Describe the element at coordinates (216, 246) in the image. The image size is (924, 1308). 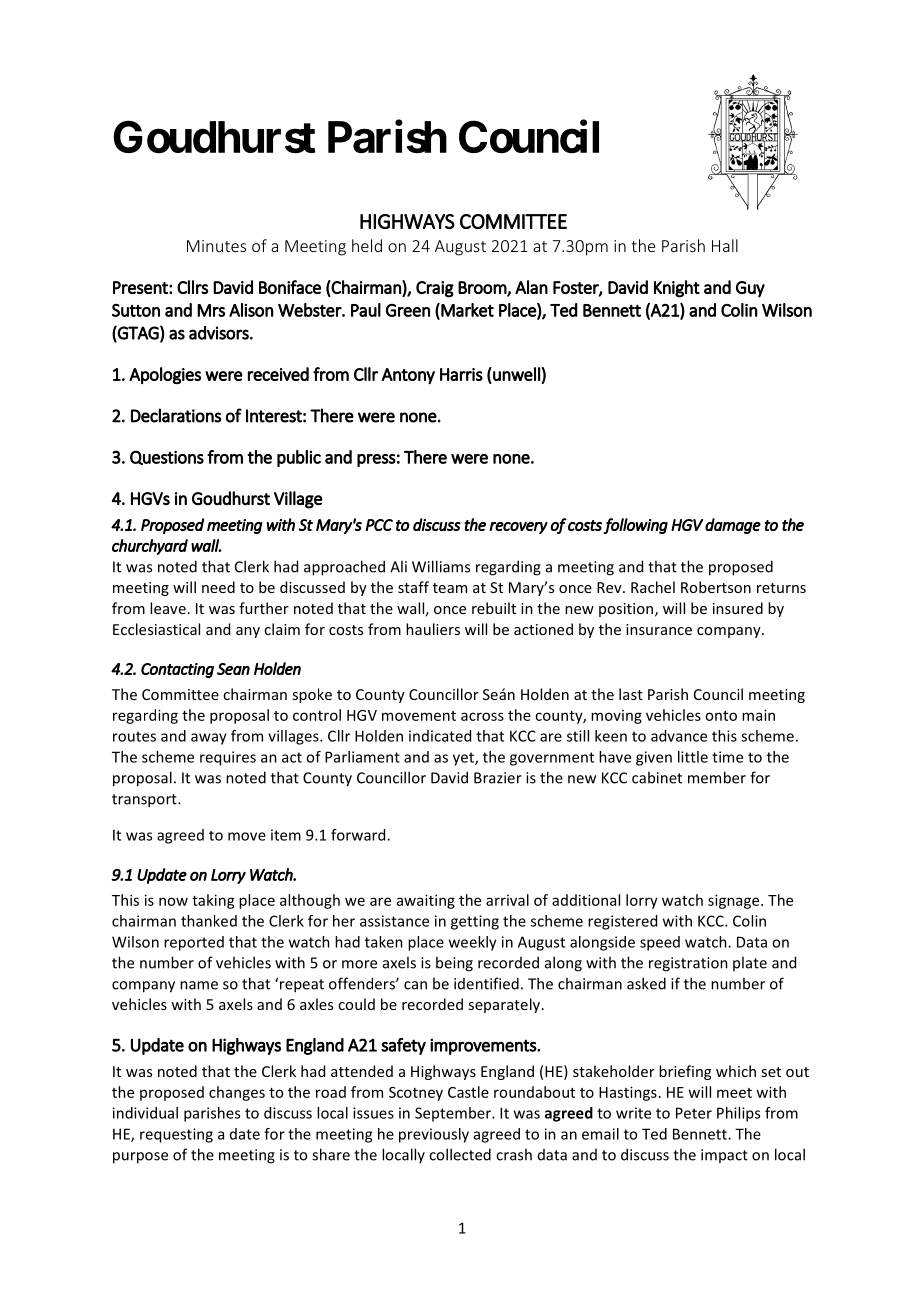
I see `Minutes` at that location.
